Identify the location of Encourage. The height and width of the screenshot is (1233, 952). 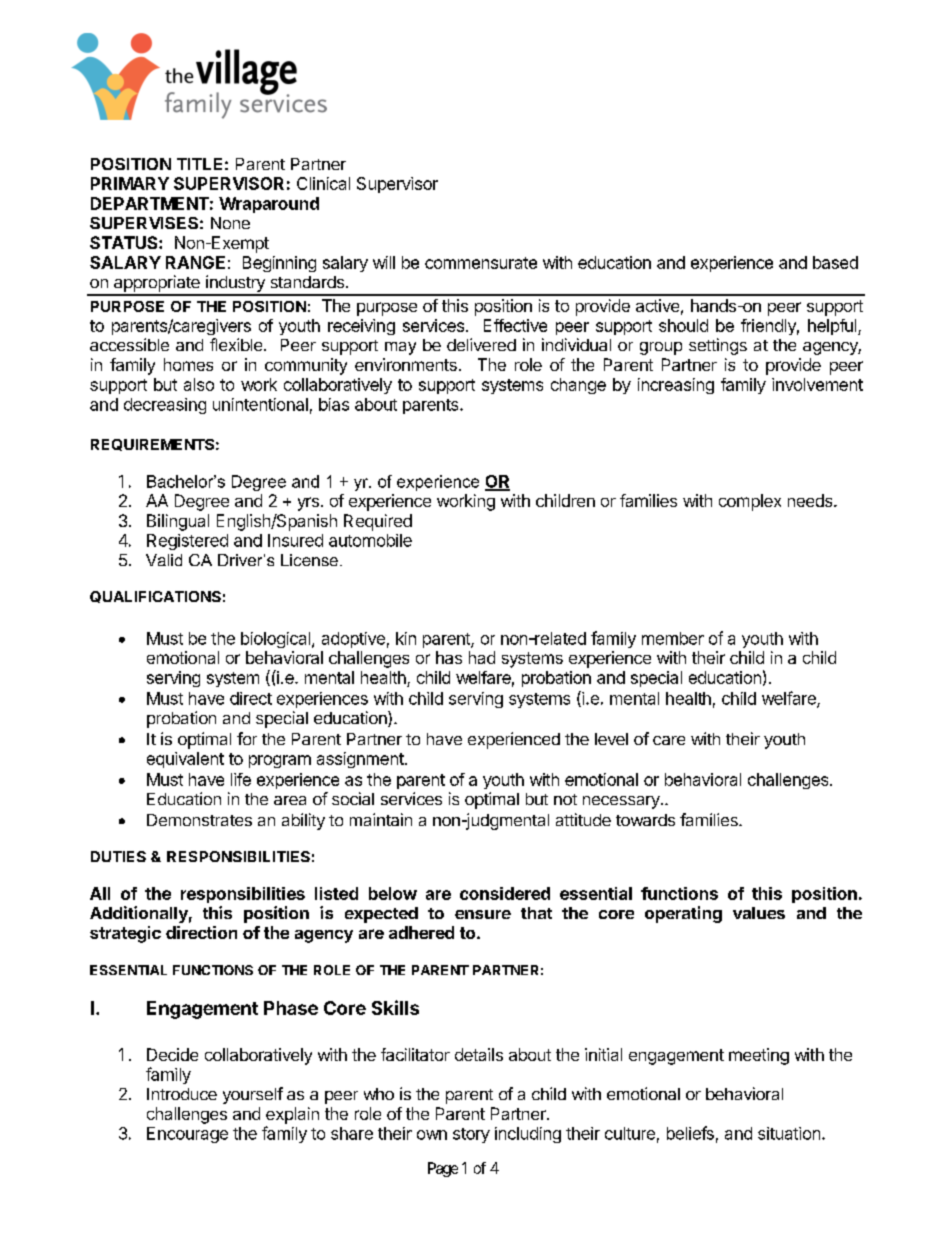
(187, 1135).
